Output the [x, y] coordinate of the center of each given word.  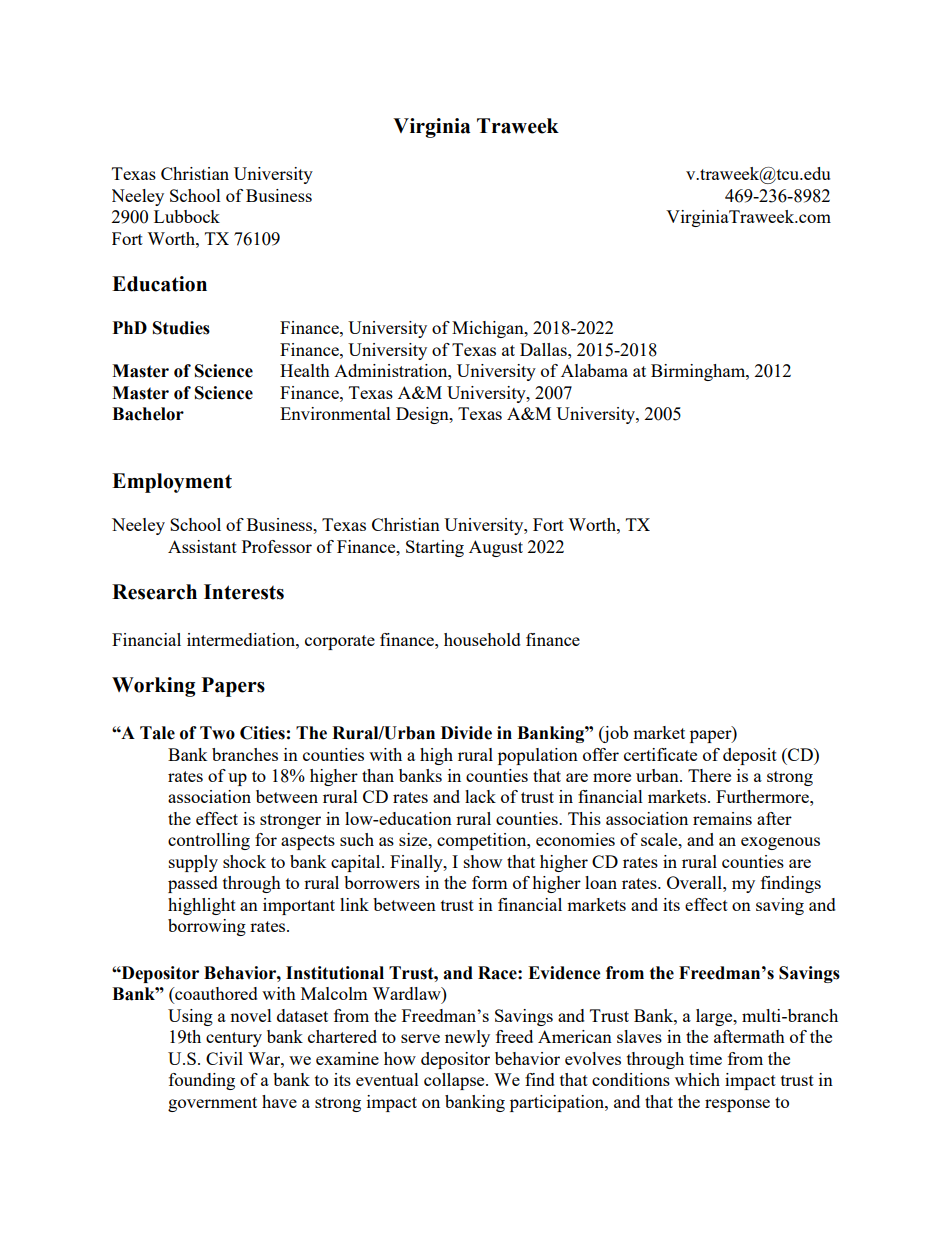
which [697, 1079]
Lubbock [187, 216]
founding [202, 1081]
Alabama [594, 370]
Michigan [489, 329]
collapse [455, 1081]
